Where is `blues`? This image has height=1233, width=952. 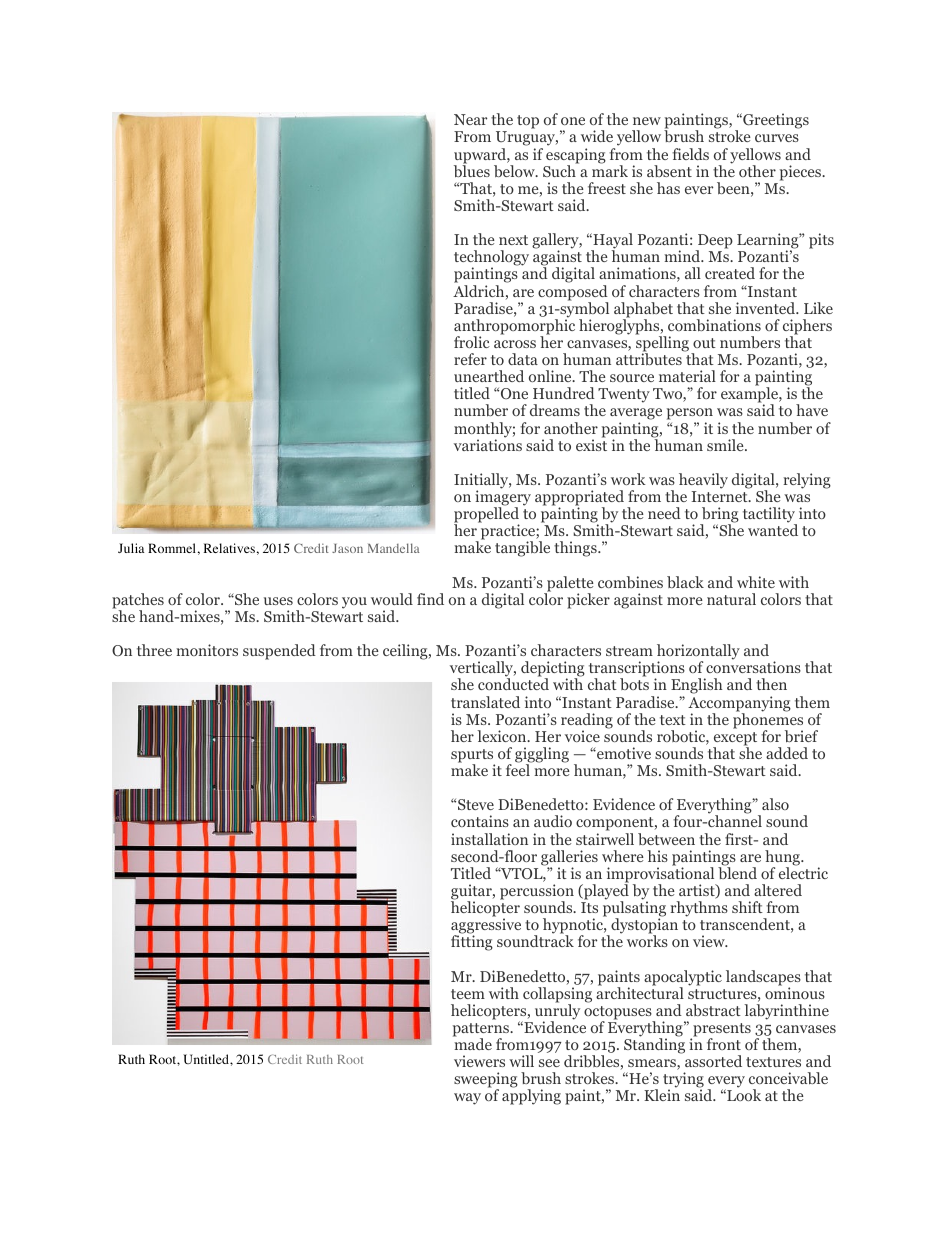
blues is located at coordinates (472, 170).
